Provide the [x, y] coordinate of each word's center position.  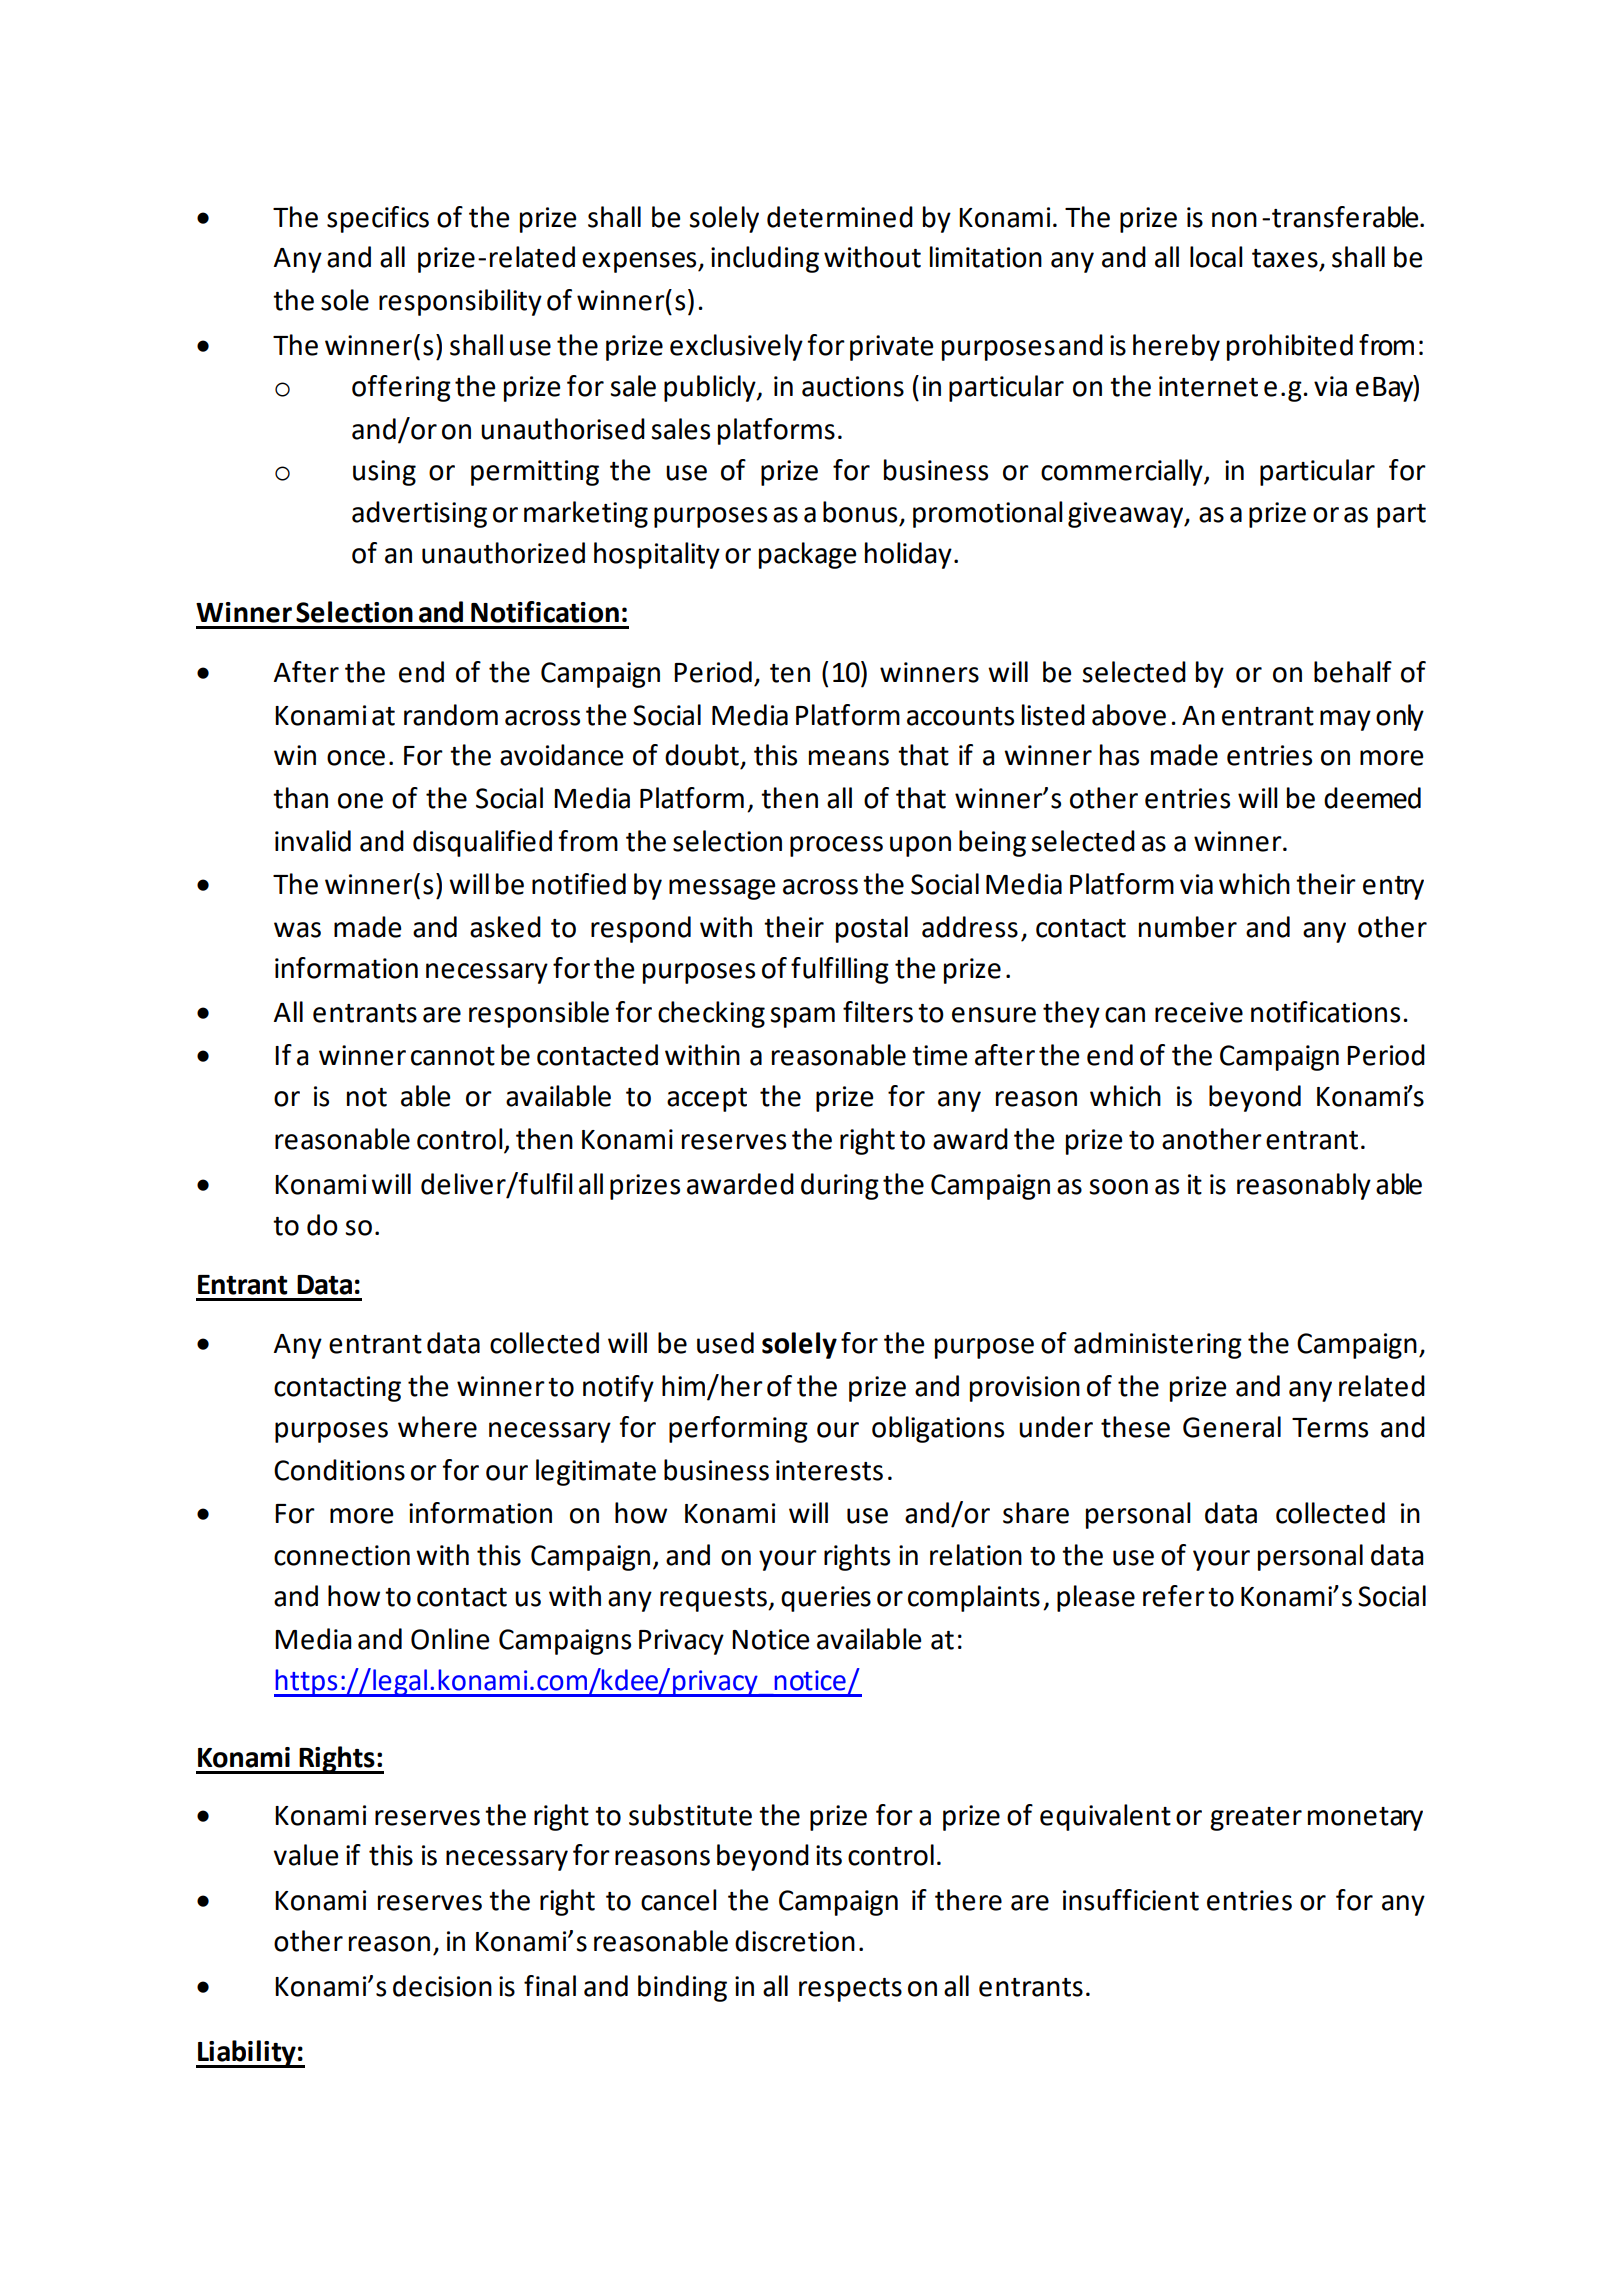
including [765, 259]
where [437, 1427]
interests [829, 1470]
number [1188, 927]
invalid [313, 841]
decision [442, 1986]
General [1232, 1427]
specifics [378, 219]
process [836, 846]
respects [850, 1990]
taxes [1285, 258]
